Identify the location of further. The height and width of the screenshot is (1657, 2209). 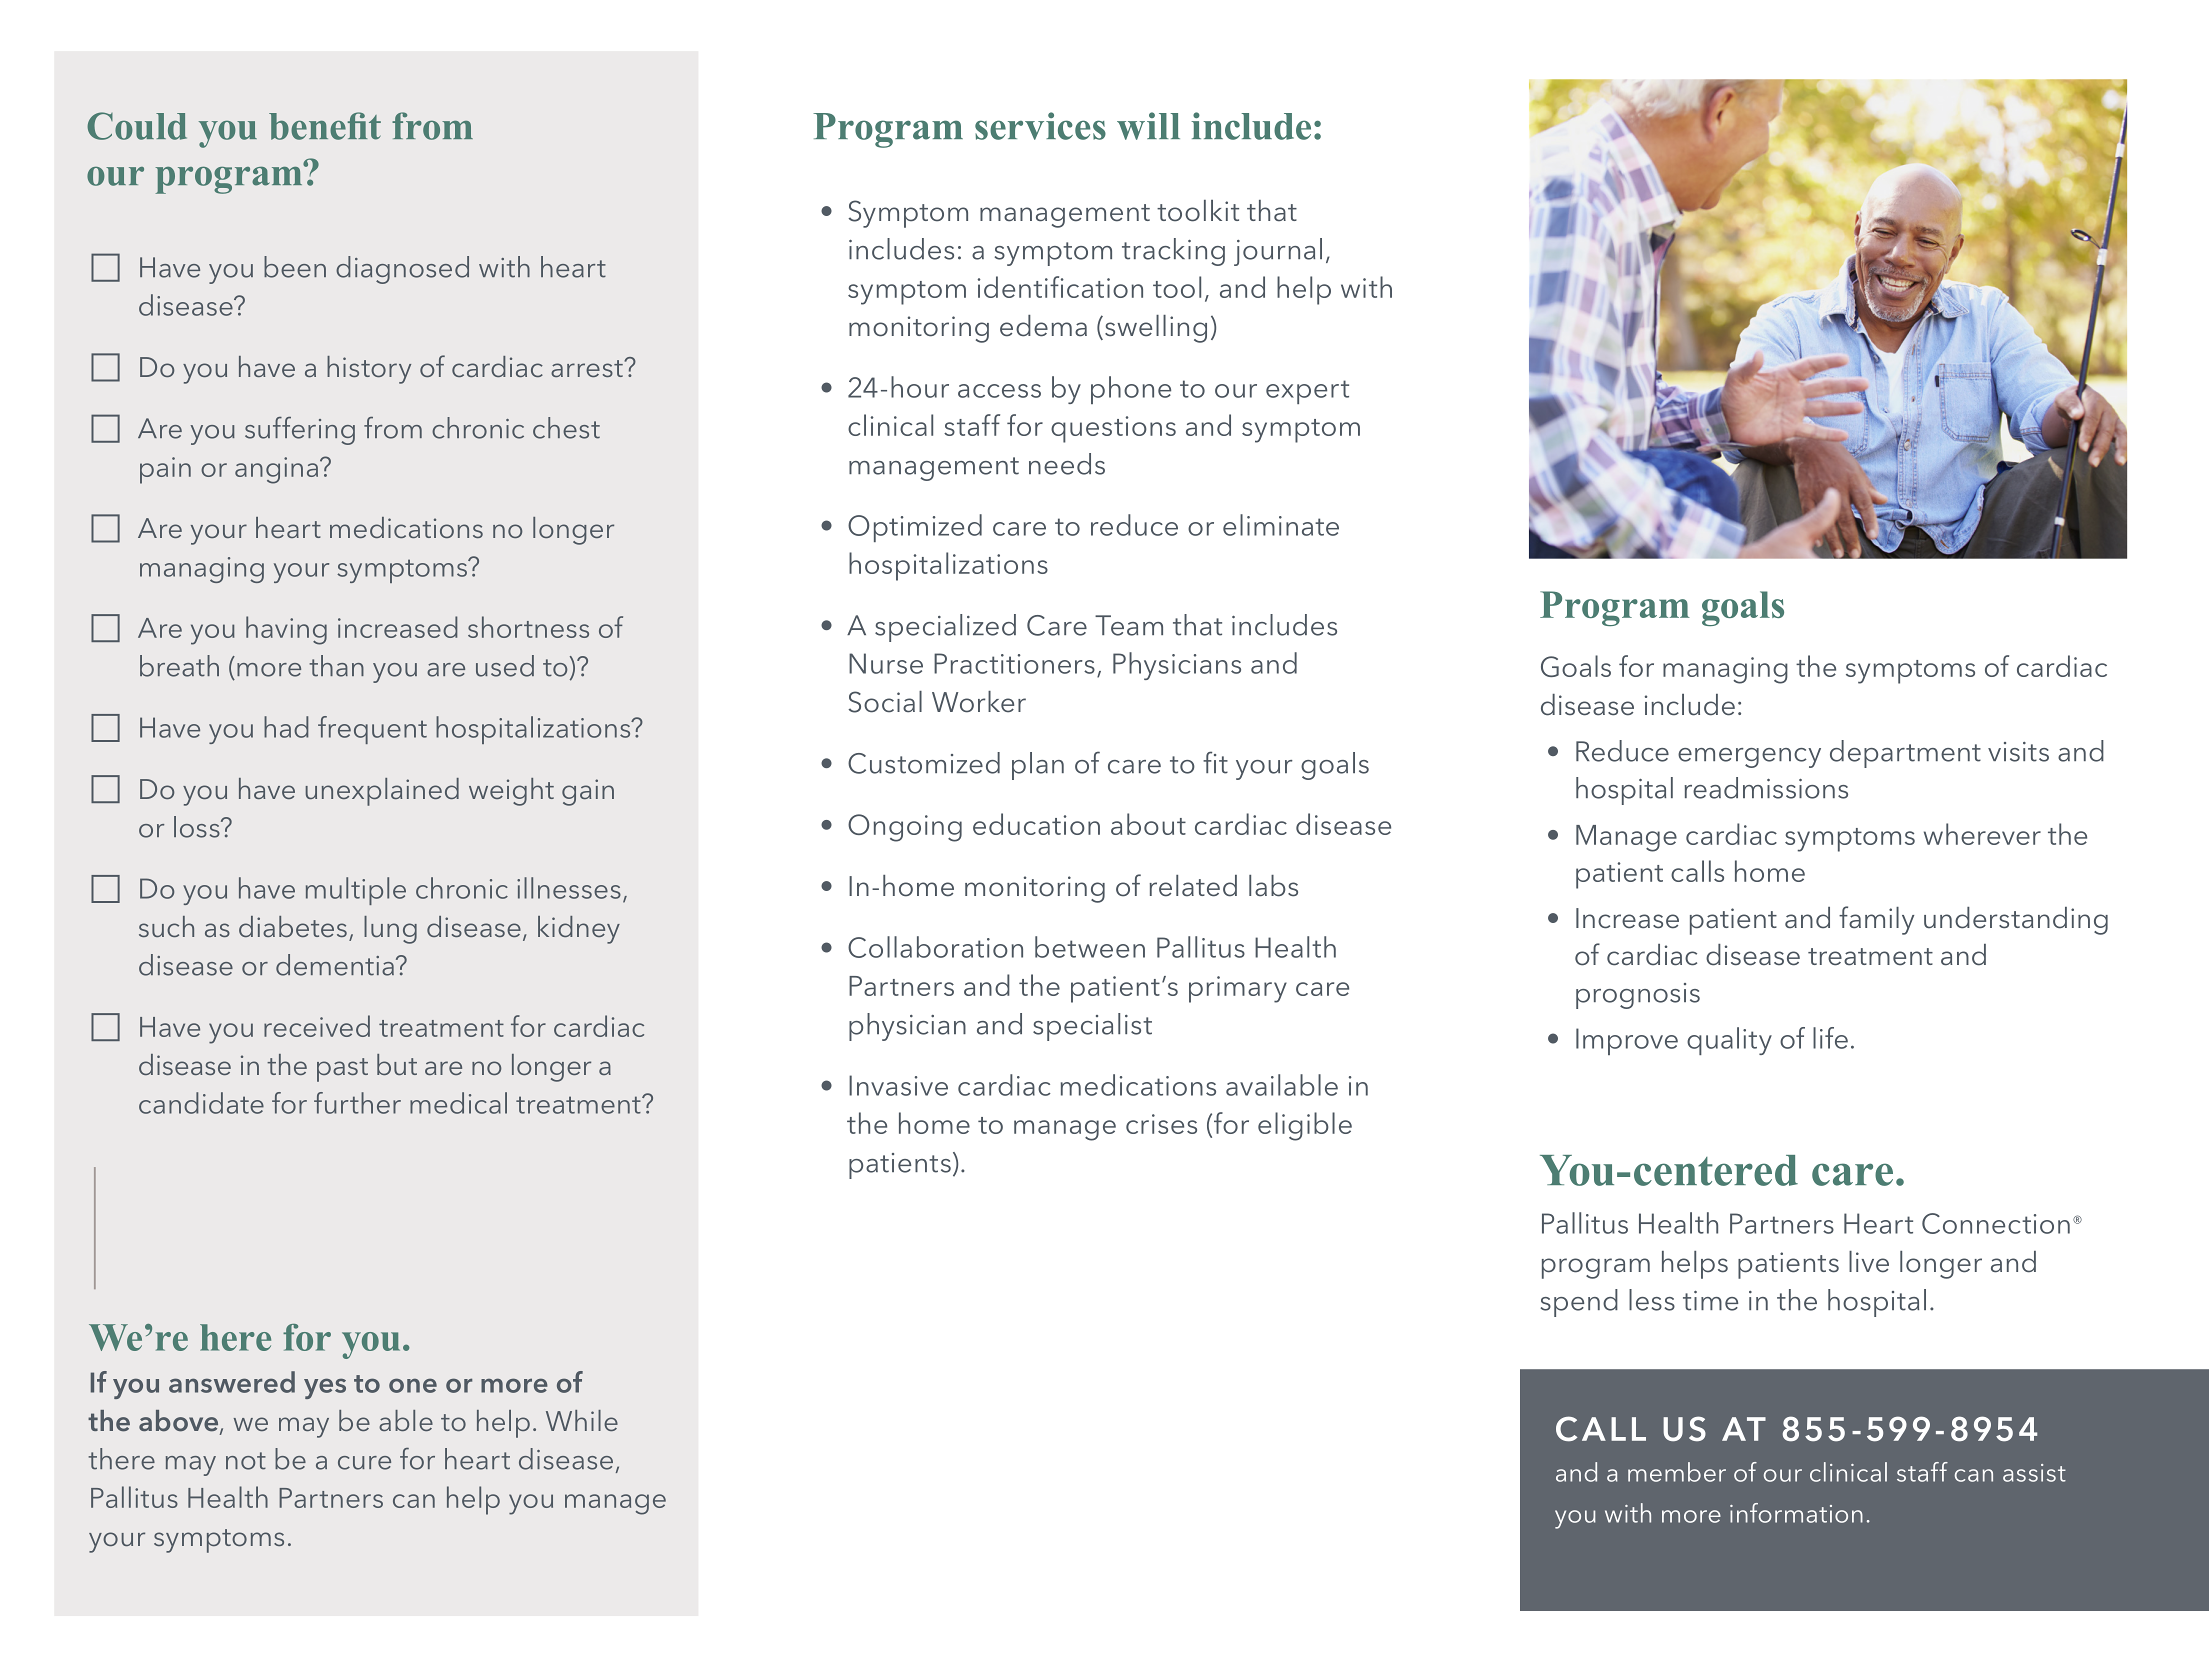
(357, 1103).
